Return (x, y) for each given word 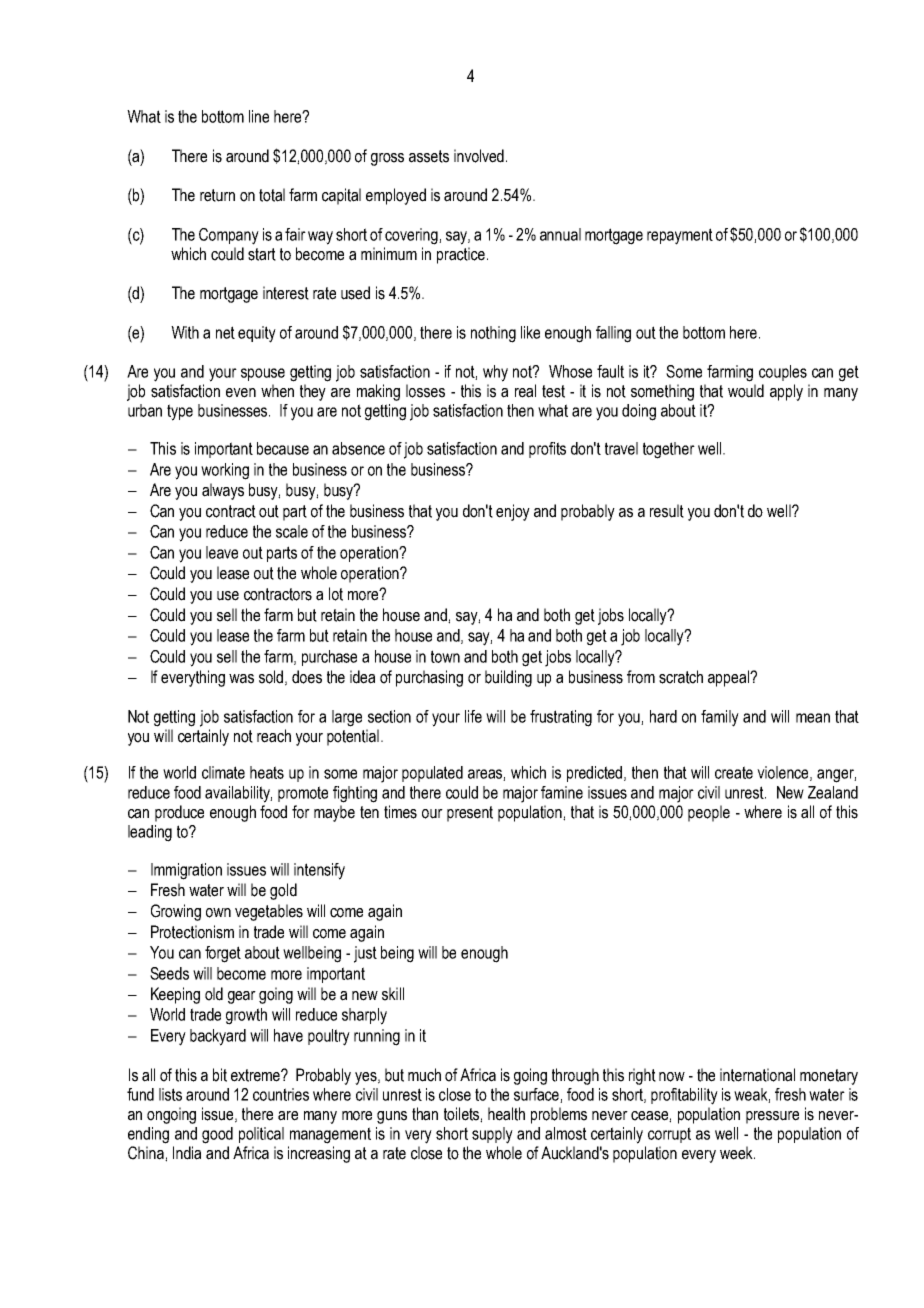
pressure (772, 1117)
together (669, 450)
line (259, 116)
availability (238, 794)
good (217, 1135)
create (734, 772)
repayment (680, 236)
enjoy (513, 512)
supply (492, 1135)
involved (479, 156)
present (470, 814)
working (225, 471)
